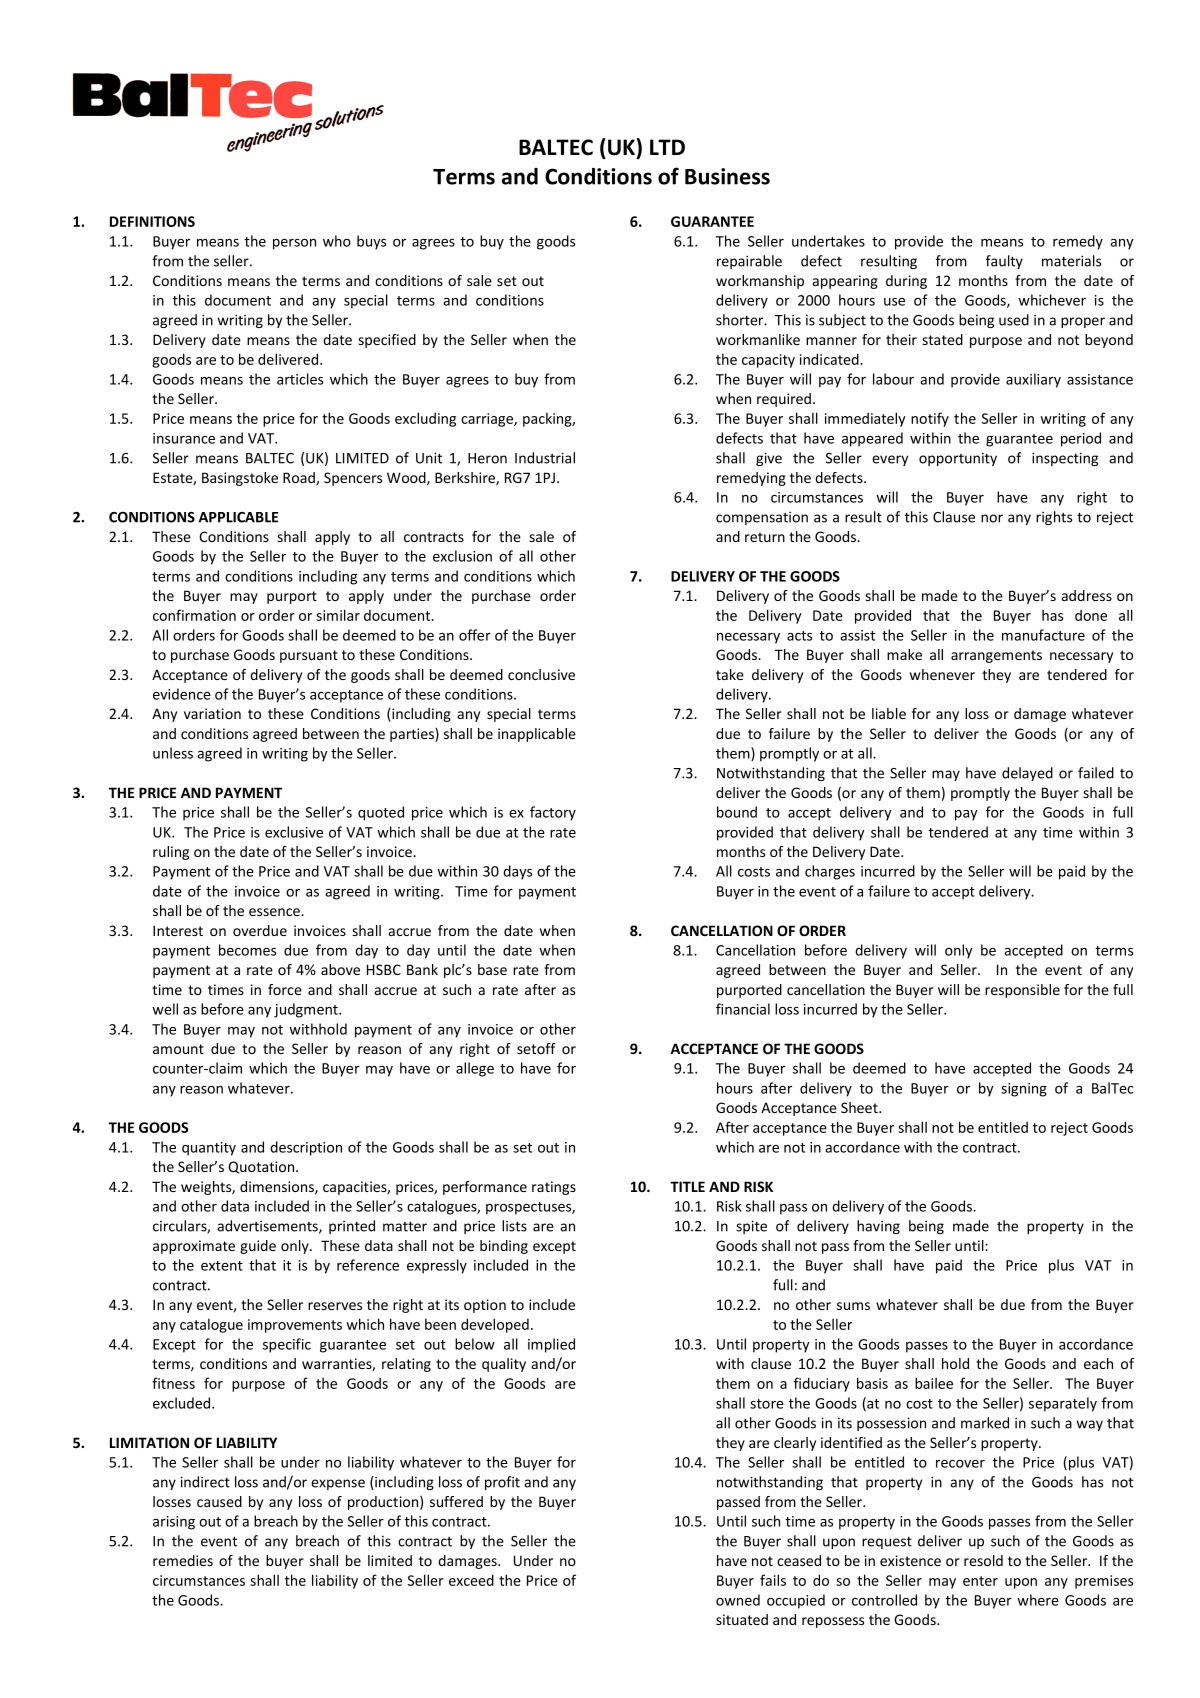 The height and width of the screenshot is (1698, 1200). I want to click on conclusive, so click(541, 674).
